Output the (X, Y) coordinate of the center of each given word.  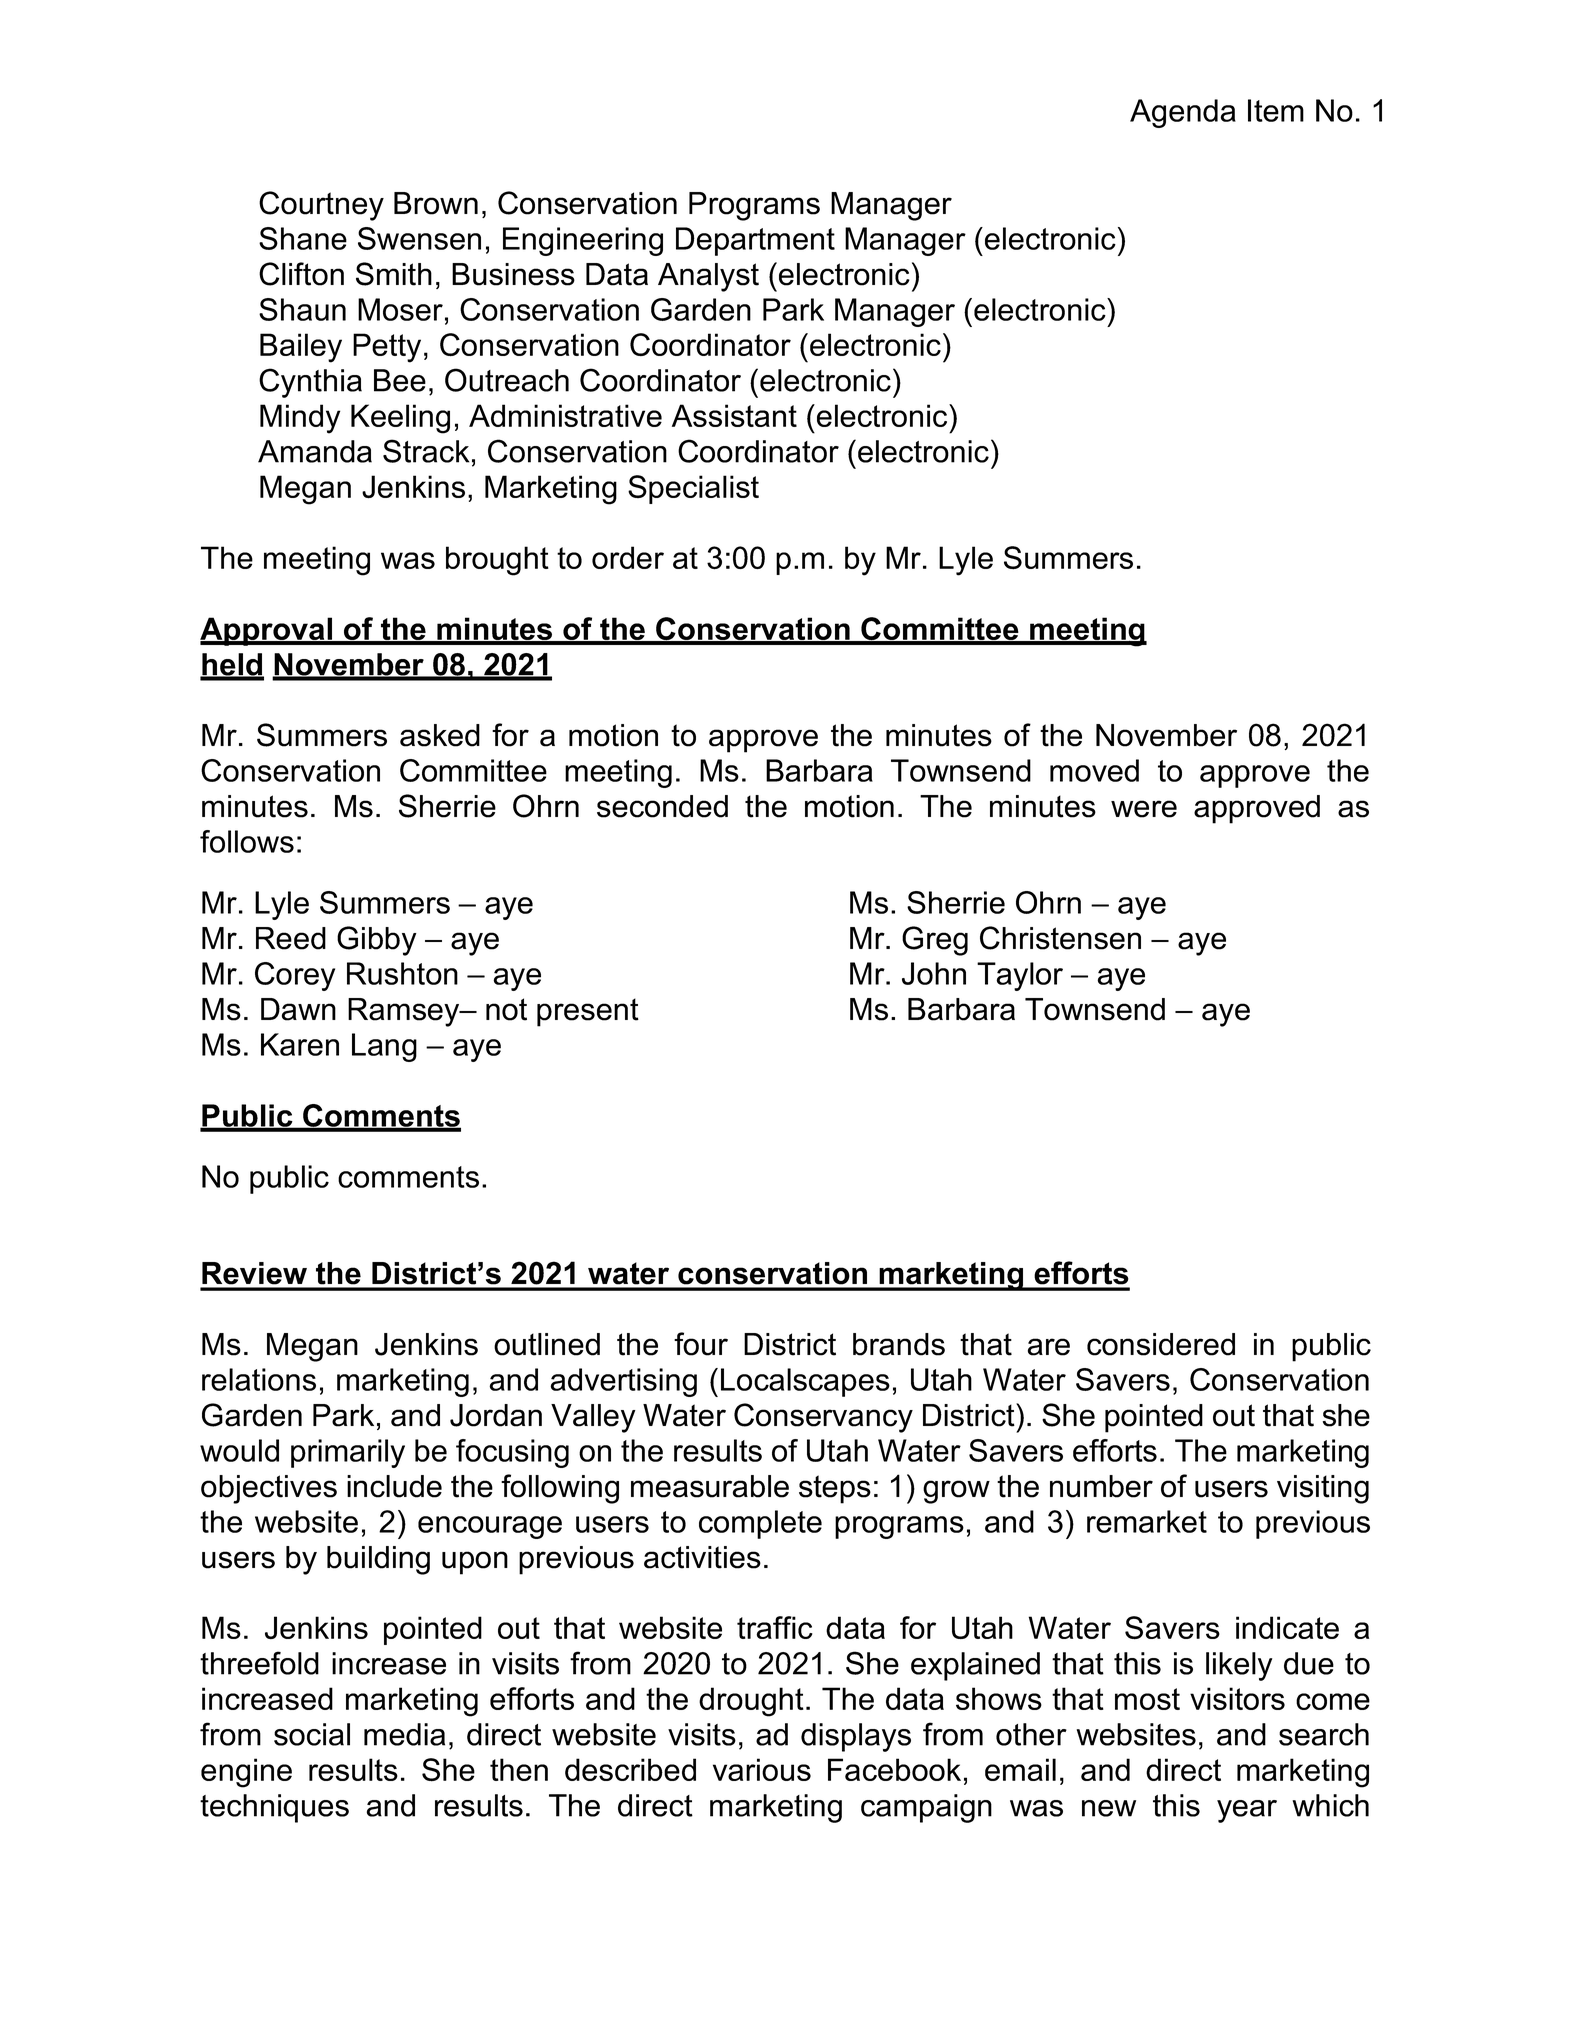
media (404, 1734)
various (762, 1769)
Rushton (402, 973)
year (1247, 1811)
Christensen (1060, 938)
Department (755, 241)
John (934, 973)
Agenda (1183, 113)
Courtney (321, 206)
